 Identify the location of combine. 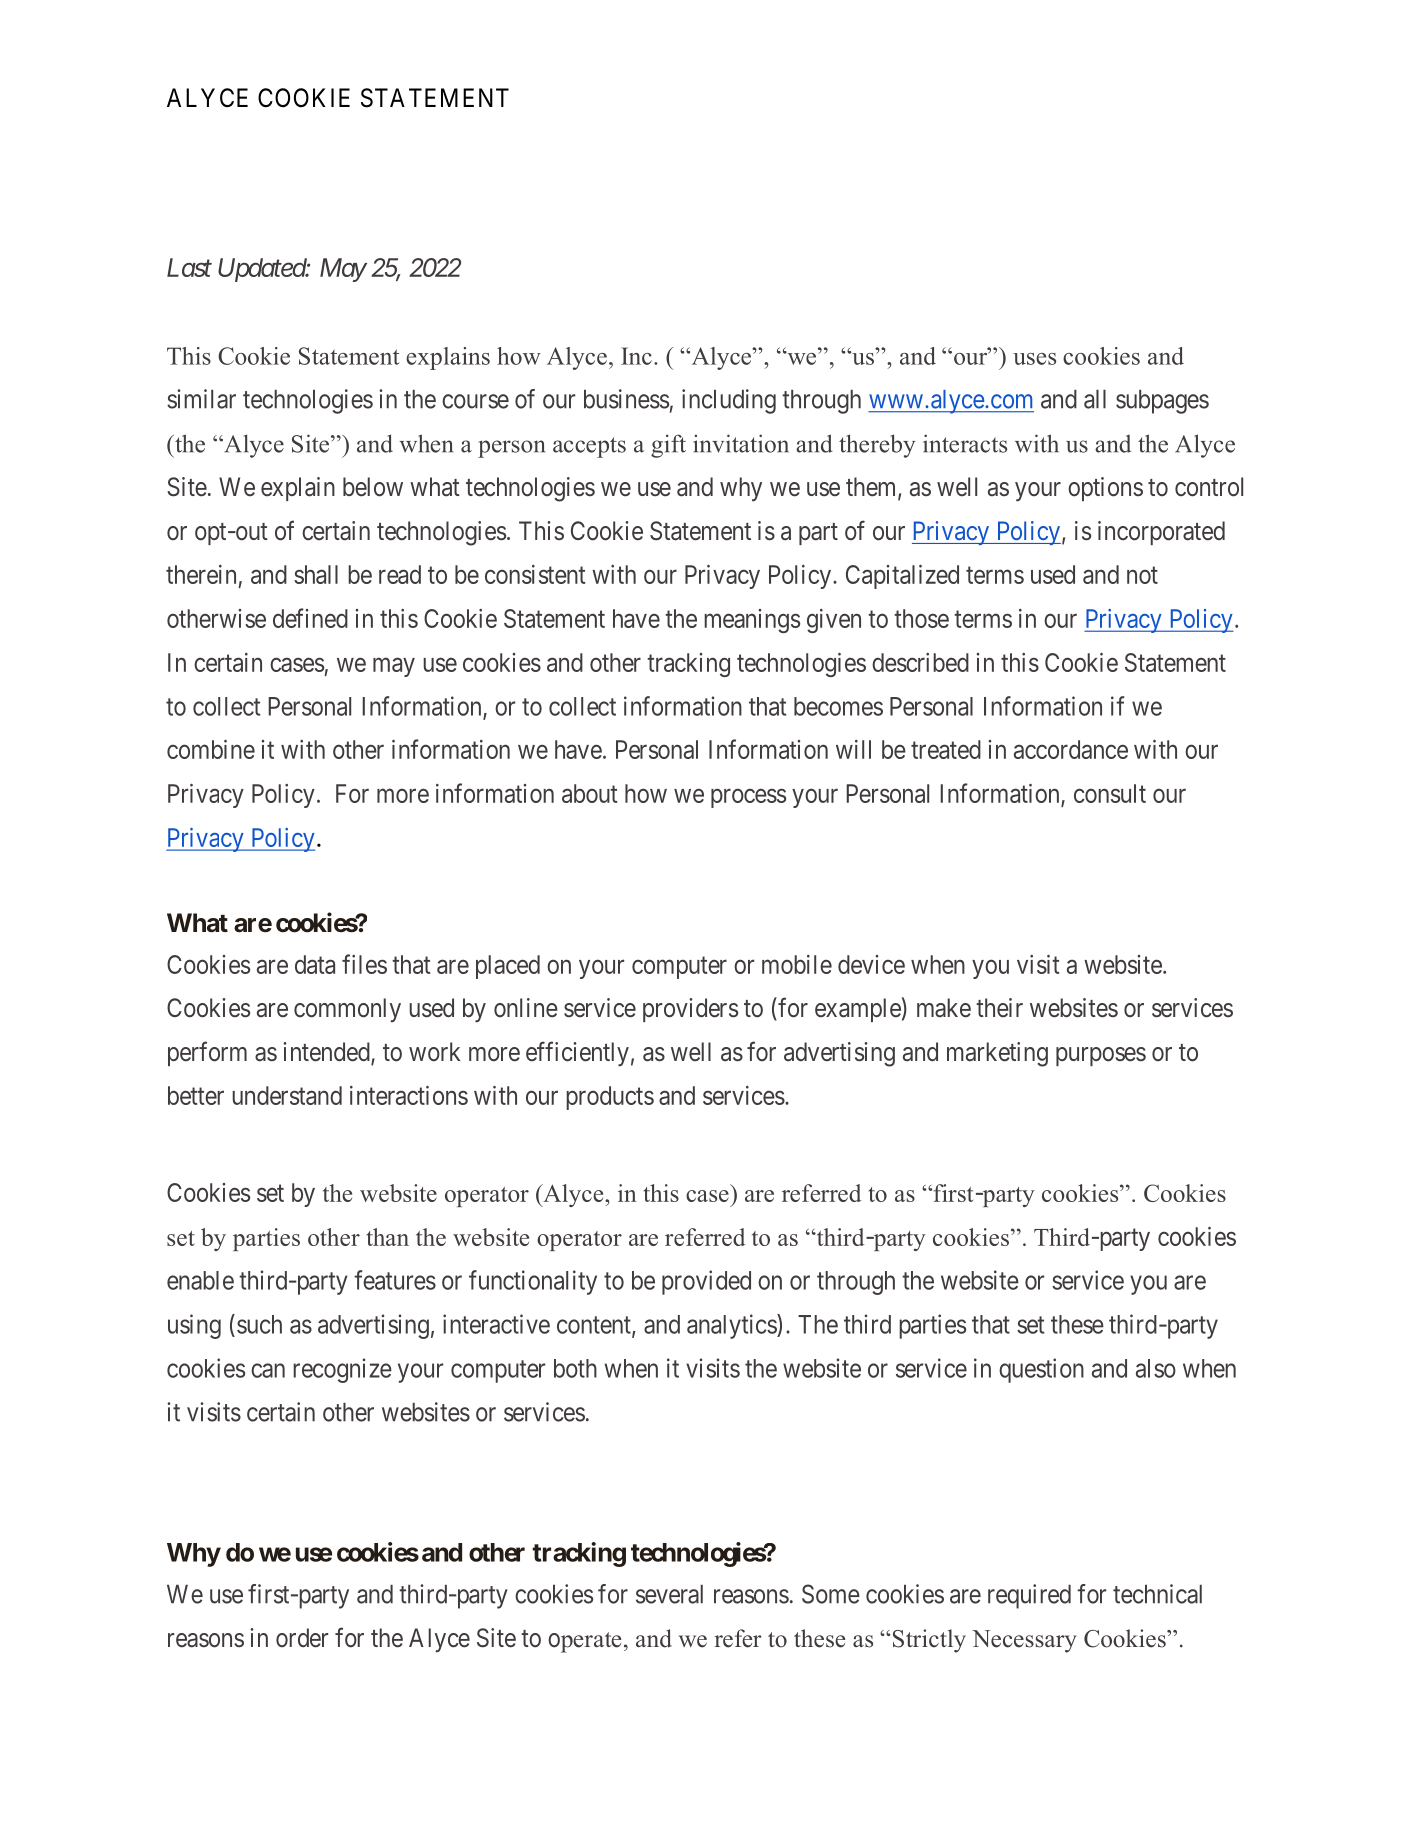
(211, 749).
